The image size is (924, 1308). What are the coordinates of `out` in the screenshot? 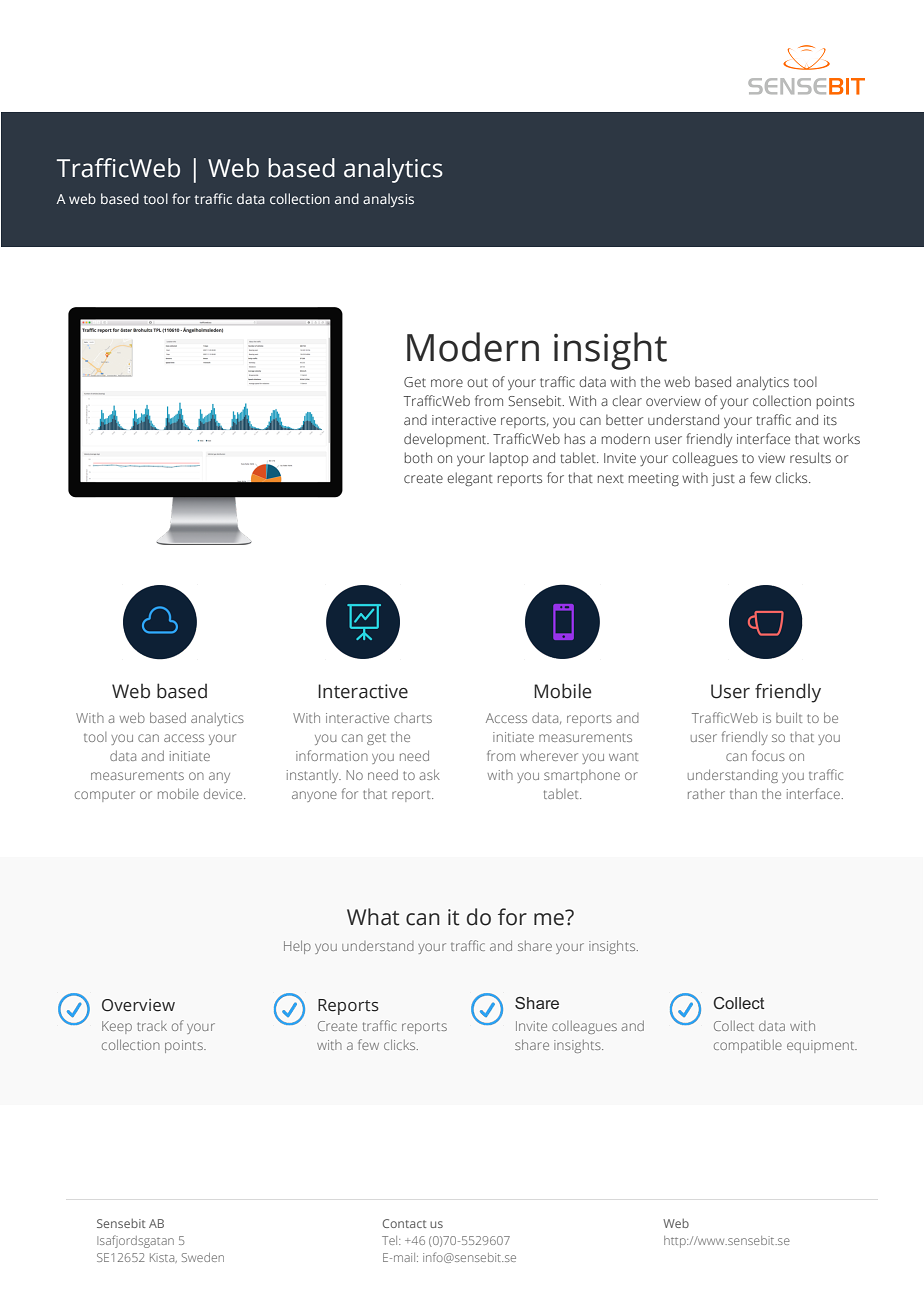 It's located at (477, 382).
